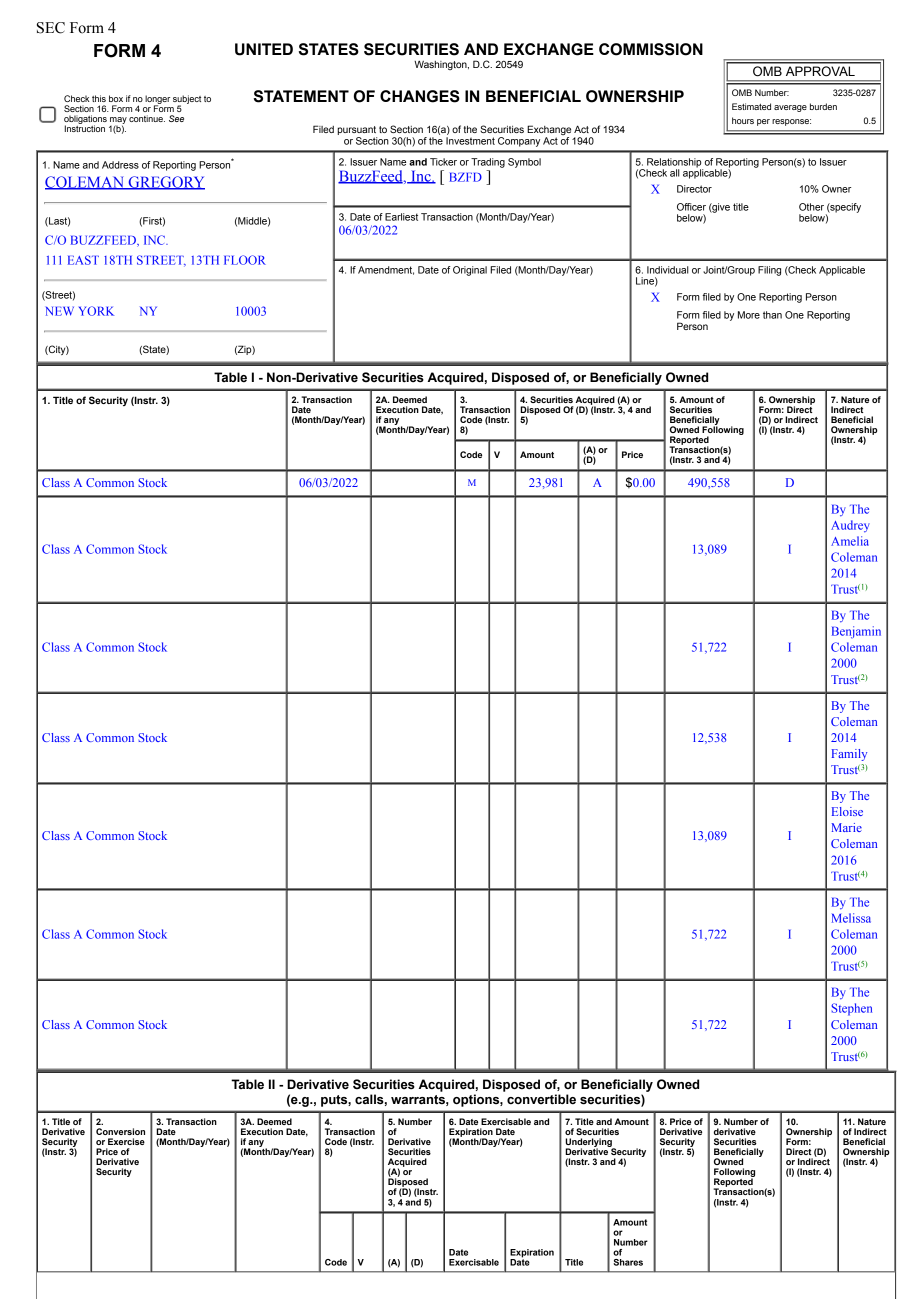 The image size is (924, 1308). What do you see at coordinates (441, 65) in the page?
I see `Washington` at bounding box center [441, 65].
